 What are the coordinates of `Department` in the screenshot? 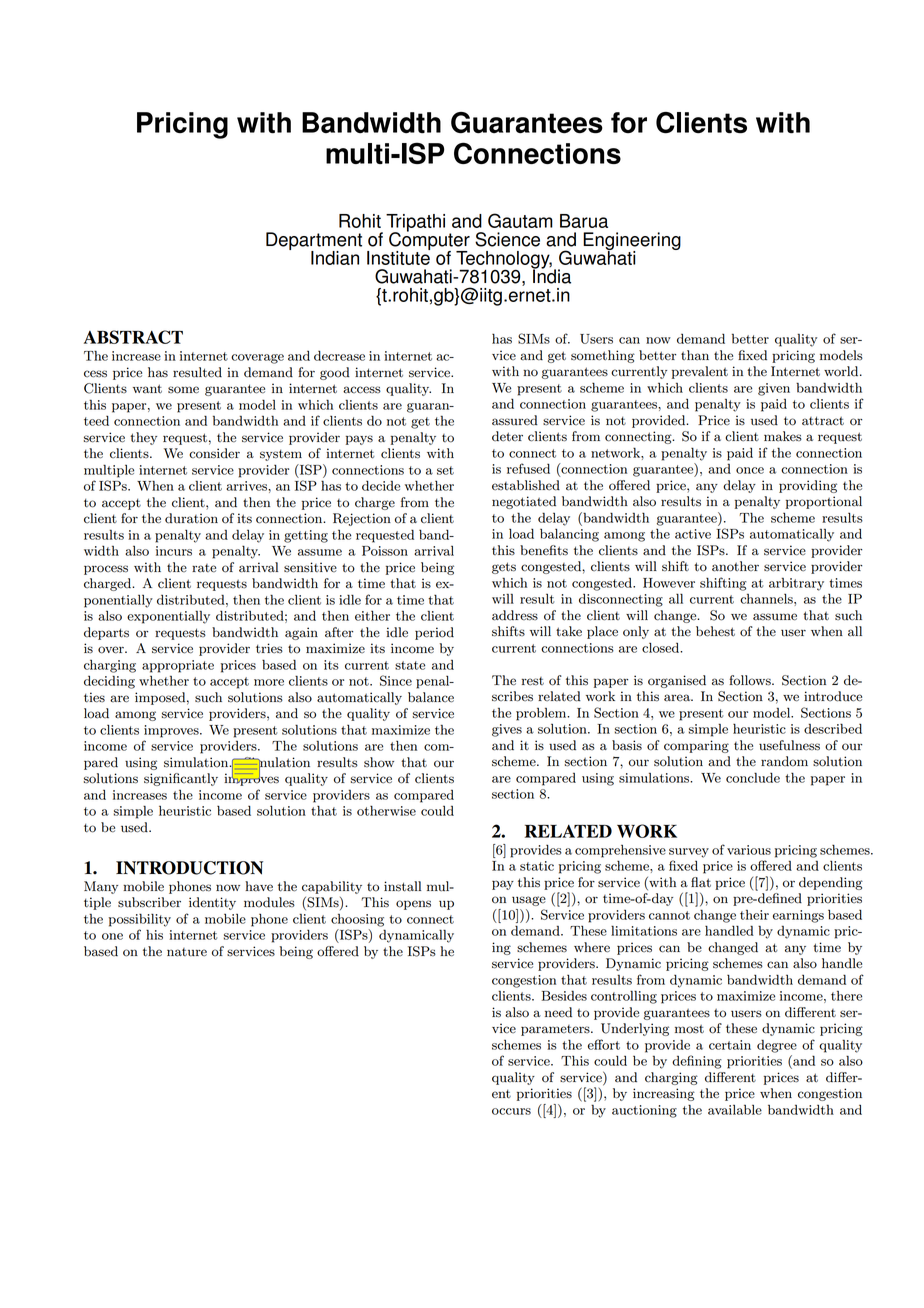 It's located at (314, 242).
